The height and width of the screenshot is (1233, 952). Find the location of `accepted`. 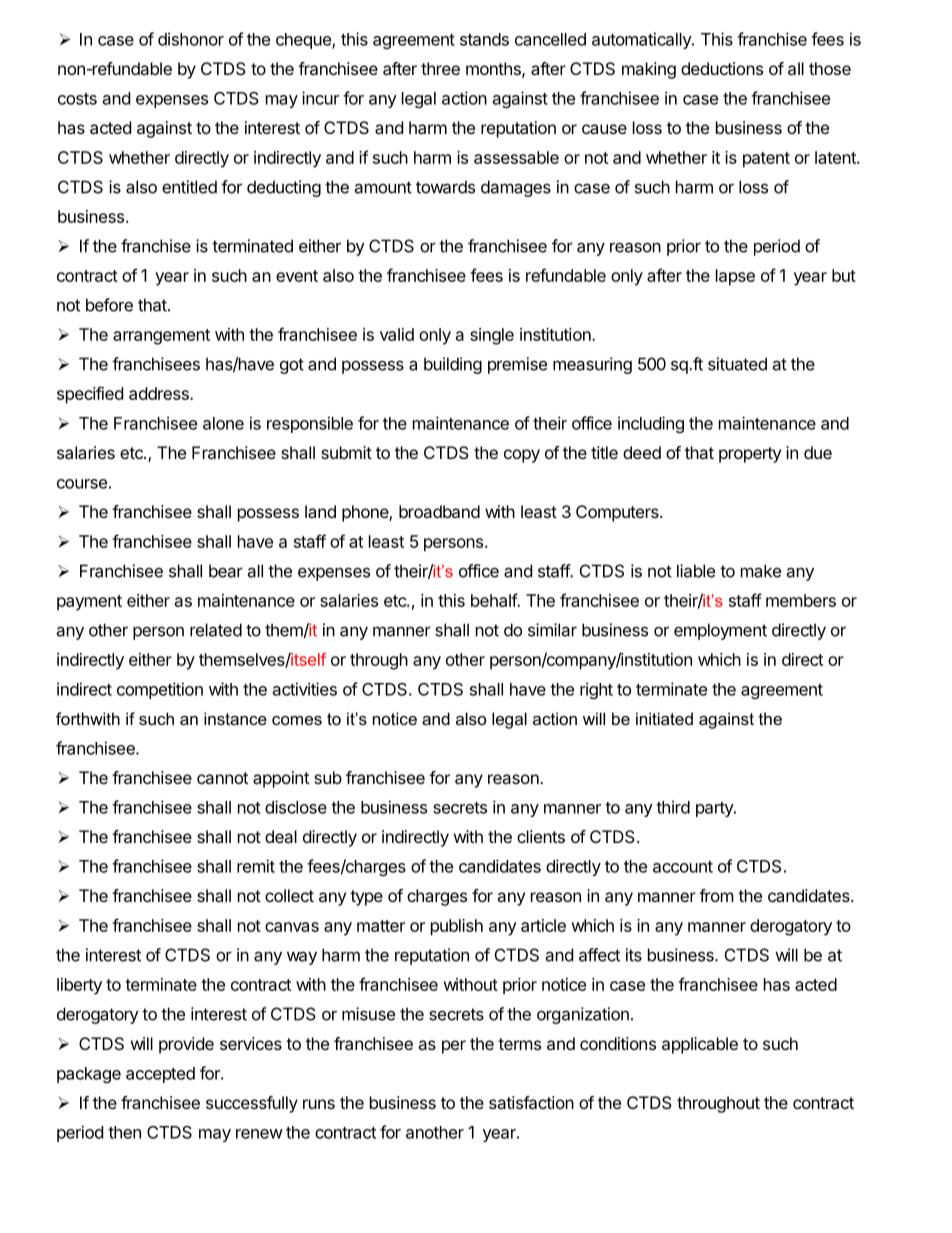

accepted is located at coordinates (160, 1075).
